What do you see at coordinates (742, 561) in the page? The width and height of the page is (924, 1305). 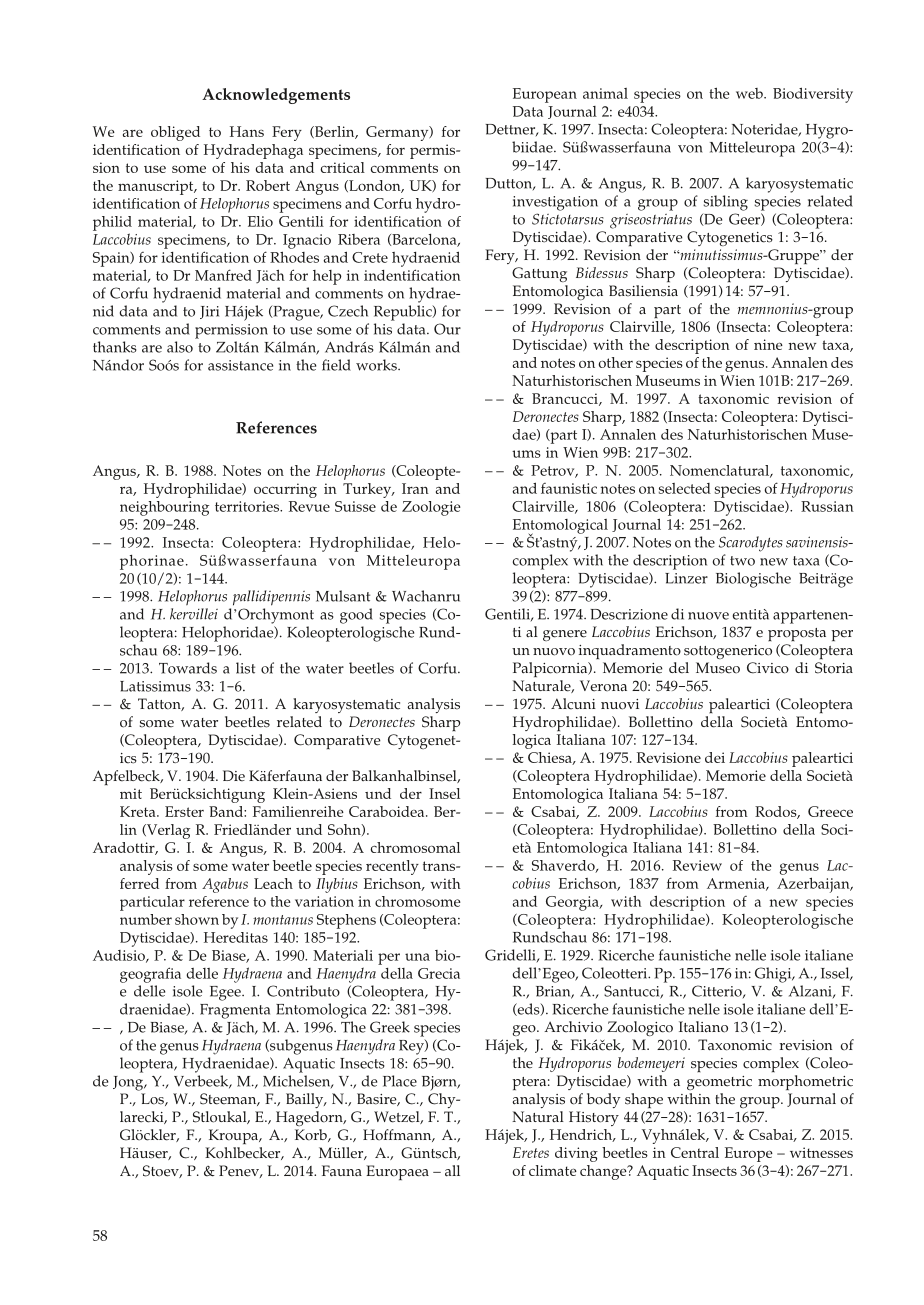 I see `two` at bounding box center [742, 561].
